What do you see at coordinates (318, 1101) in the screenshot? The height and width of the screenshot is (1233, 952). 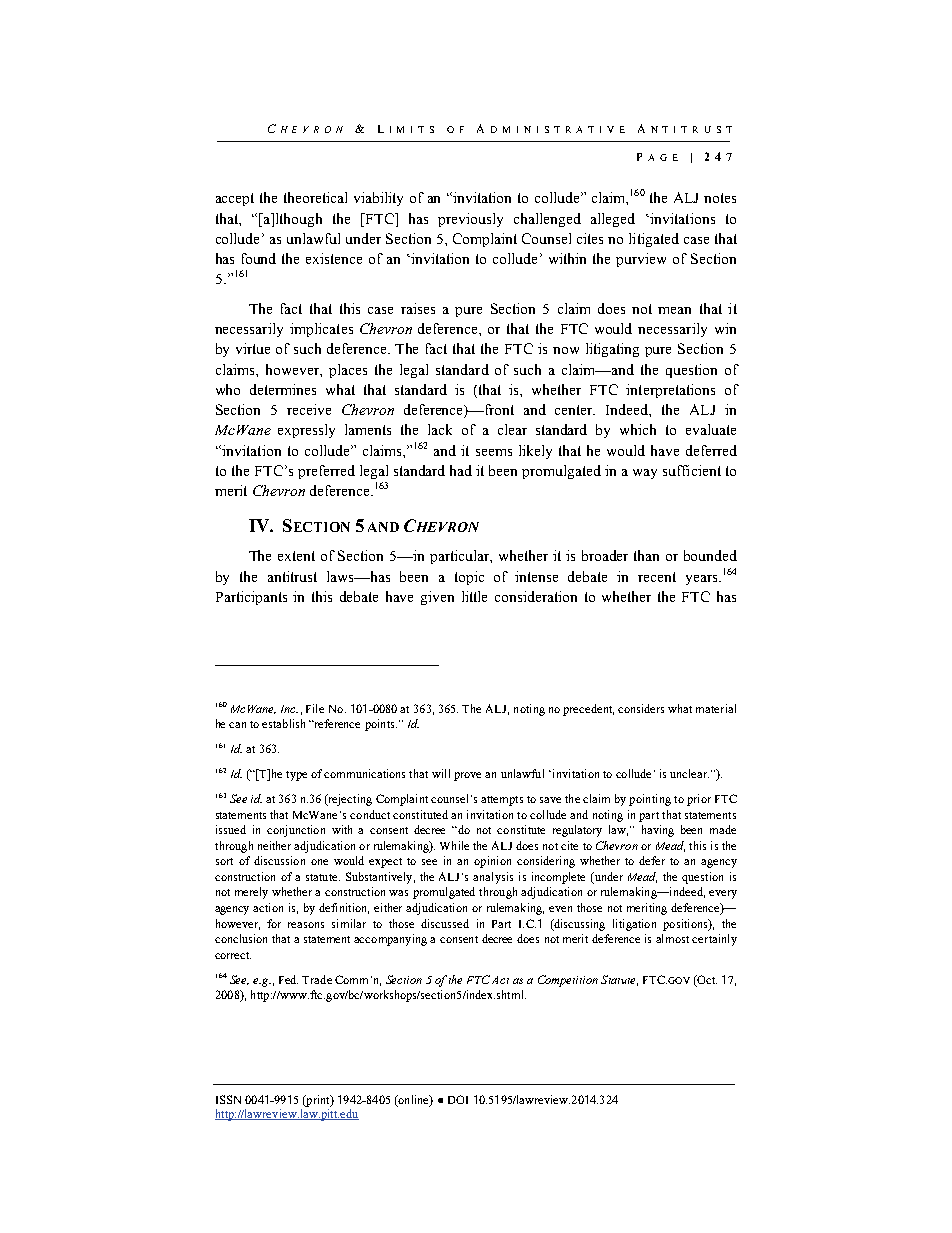 I see `print` at bounding box center [318, 1101].
